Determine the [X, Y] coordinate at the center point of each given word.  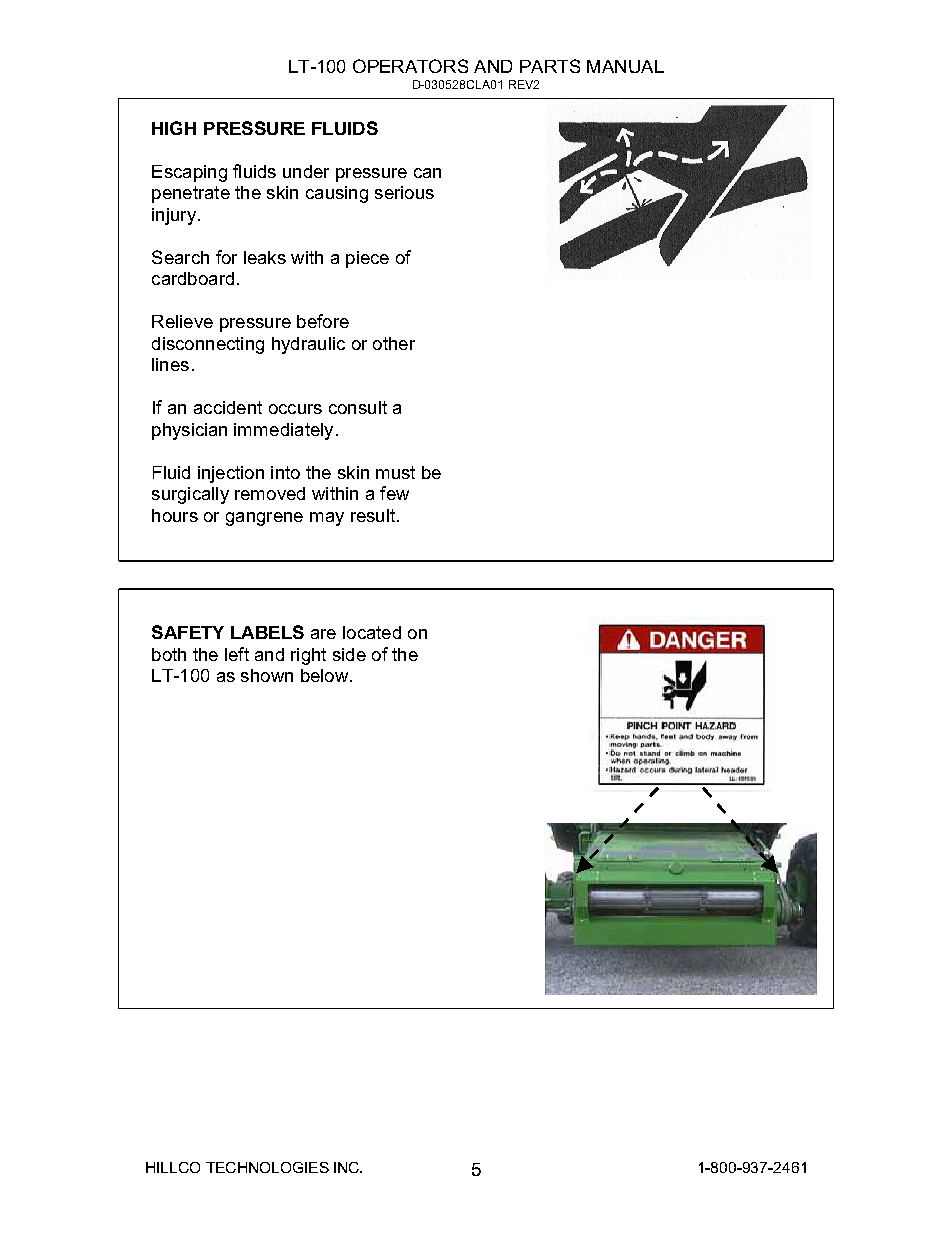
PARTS [550, 66]
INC [348, 1167]
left [237, 654]
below [326, 675]
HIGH [174, 128]
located [372, 632]
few [394, 493]
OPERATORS [410, 66]
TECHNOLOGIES [267, 1167]
